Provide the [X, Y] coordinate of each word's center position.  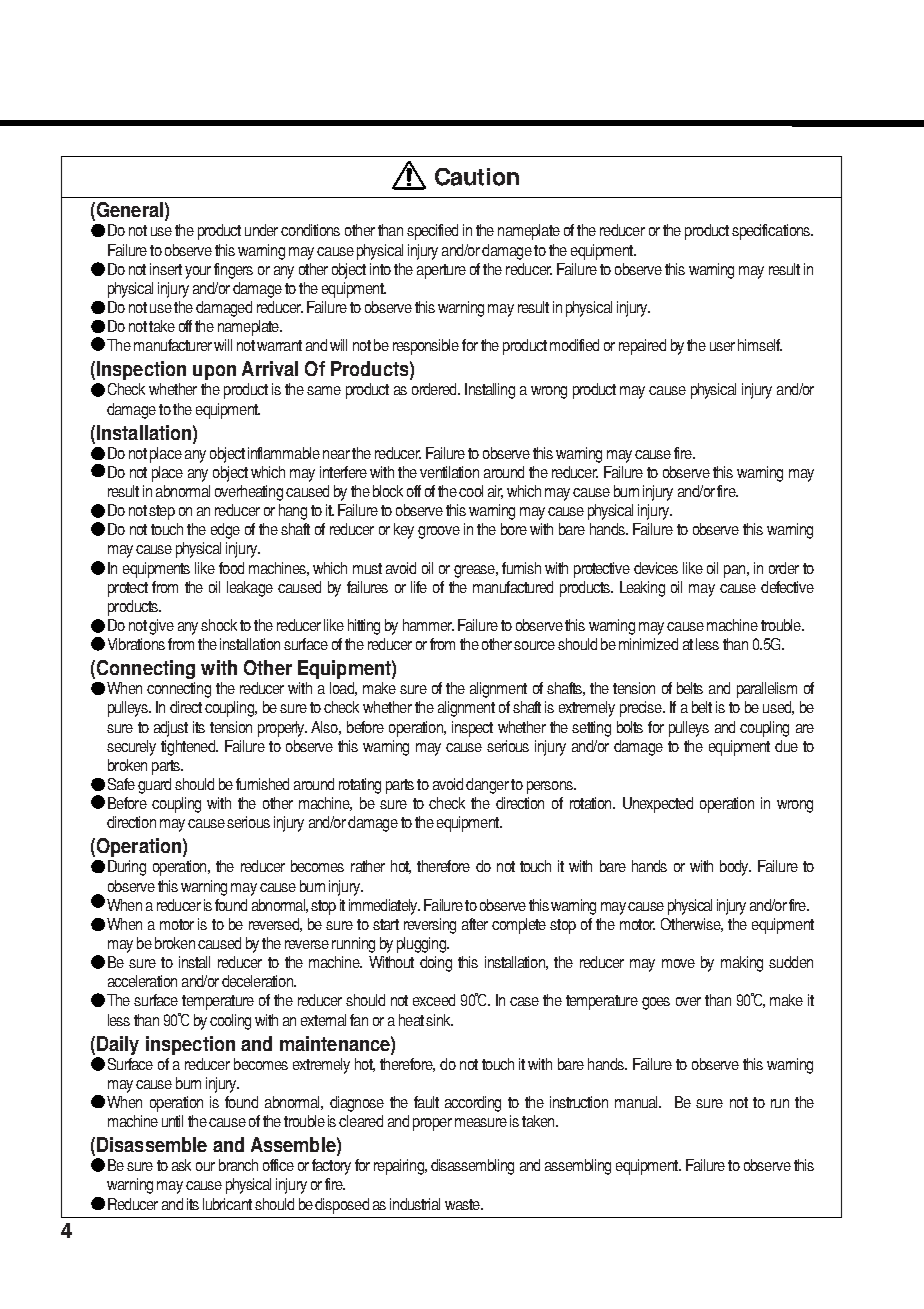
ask [181, 1165]
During [127, 868]
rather [368, 866]
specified [432, 232]
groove [439, 532]
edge [225, 531]
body [735, 868]
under [261, 230]
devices [656, 568]
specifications [772, 232]
